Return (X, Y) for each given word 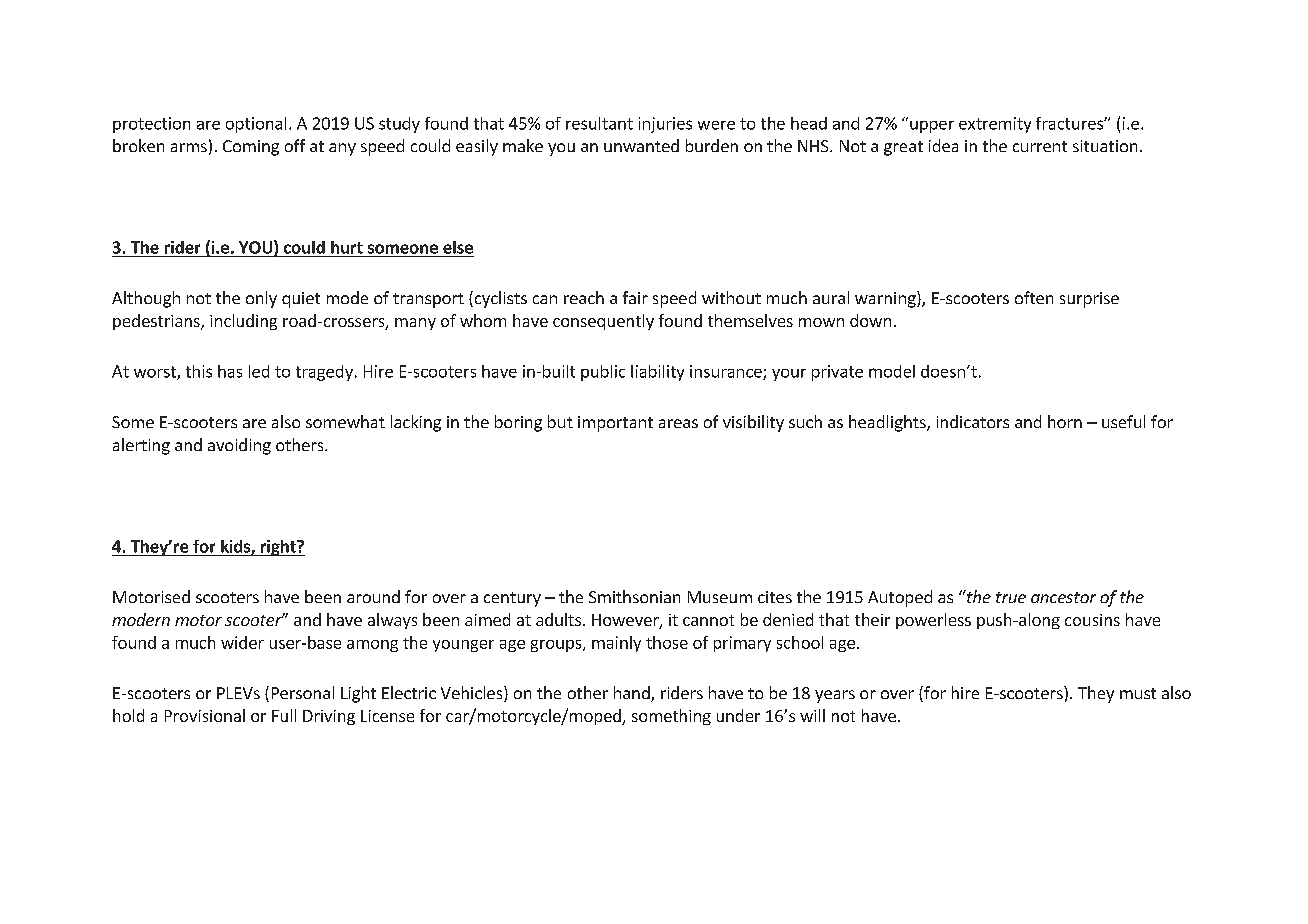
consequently (603, 322)
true (1011, 597)
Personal (303, 692)
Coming (251, 148)
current (1040, 146)
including (243, 322)
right (278, 548)
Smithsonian (634, 596)
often (1034, 297)
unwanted (641, 145)
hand (633, 694)
